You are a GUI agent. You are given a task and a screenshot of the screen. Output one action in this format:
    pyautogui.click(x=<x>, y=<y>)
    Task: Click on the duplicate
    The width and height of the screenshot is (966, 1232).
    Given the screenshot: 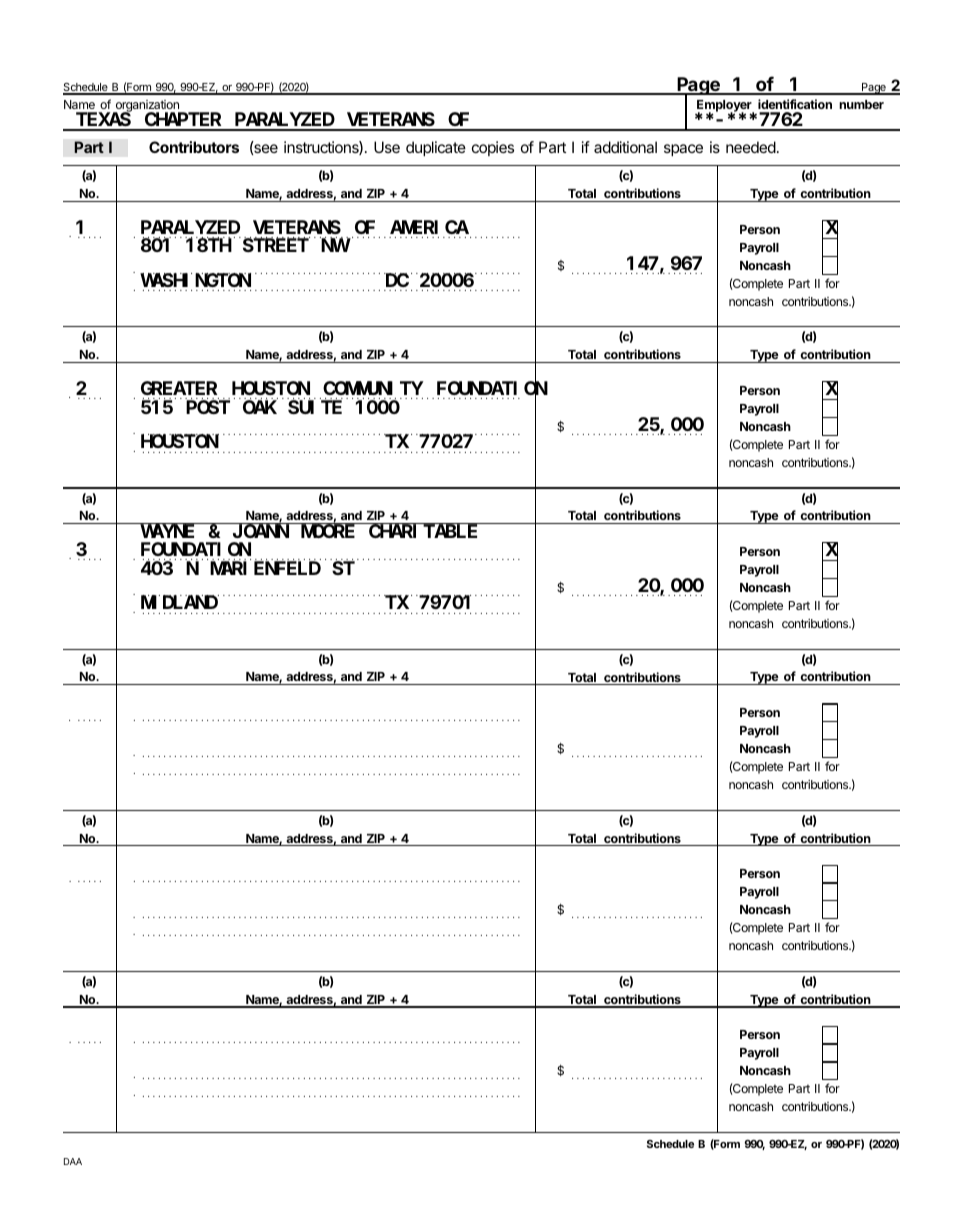 What is the action you would take?
    pyautogui.click(x=436, y=148)
